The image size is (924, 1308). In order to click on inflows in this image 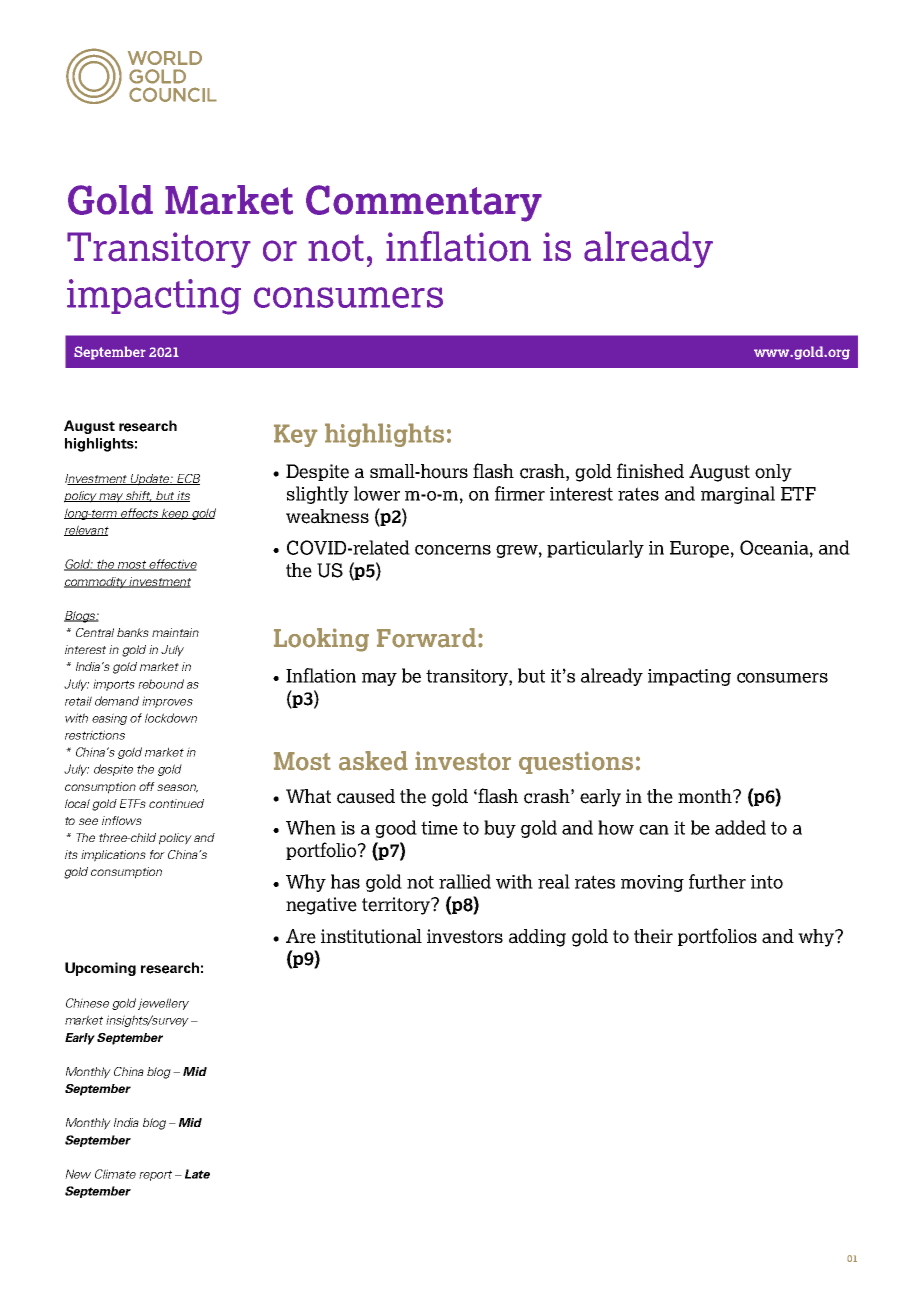, I will do `click(122, 820)`.
